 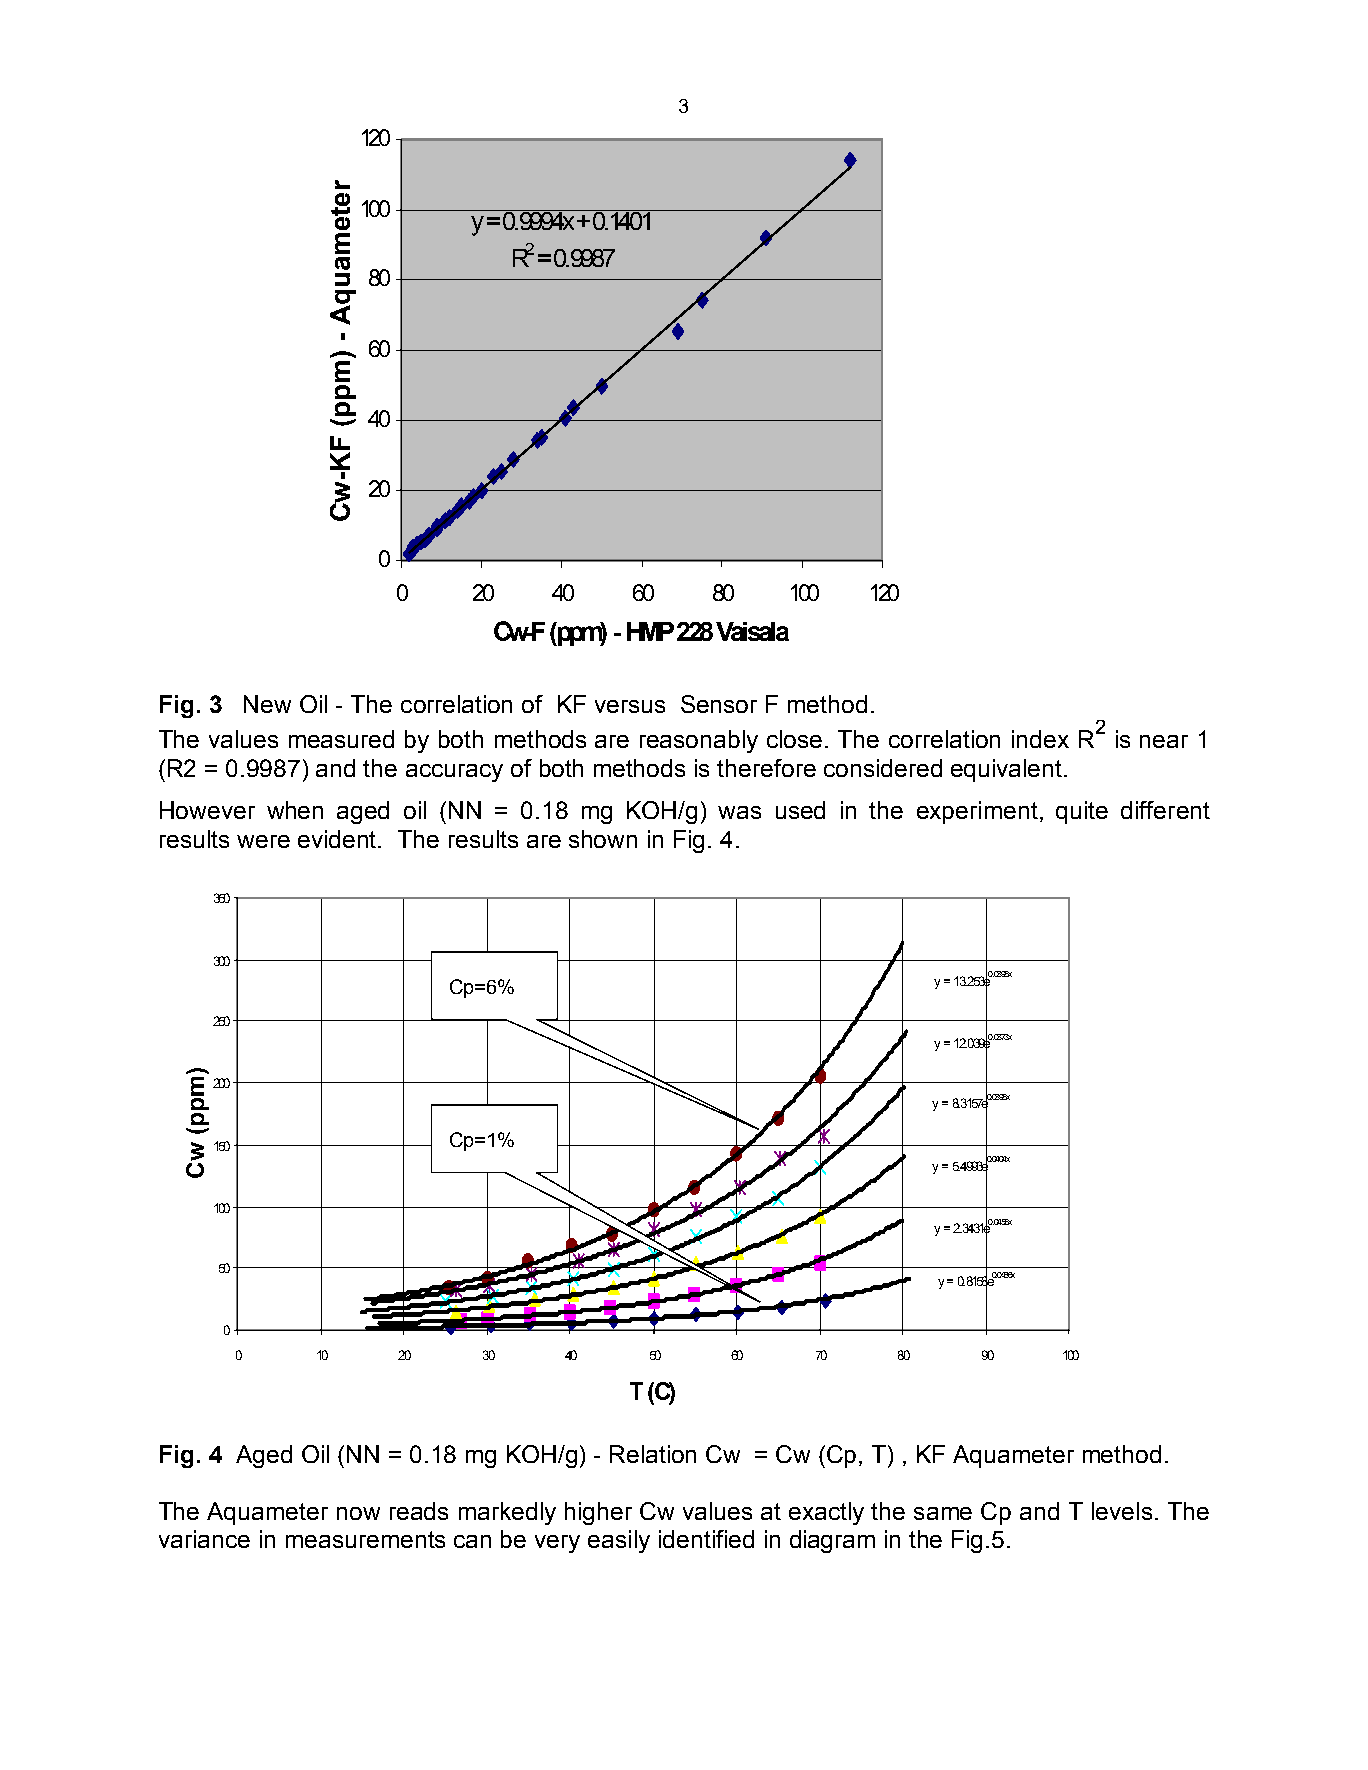 I want to click on quite, so click(x=1082, y=812).
